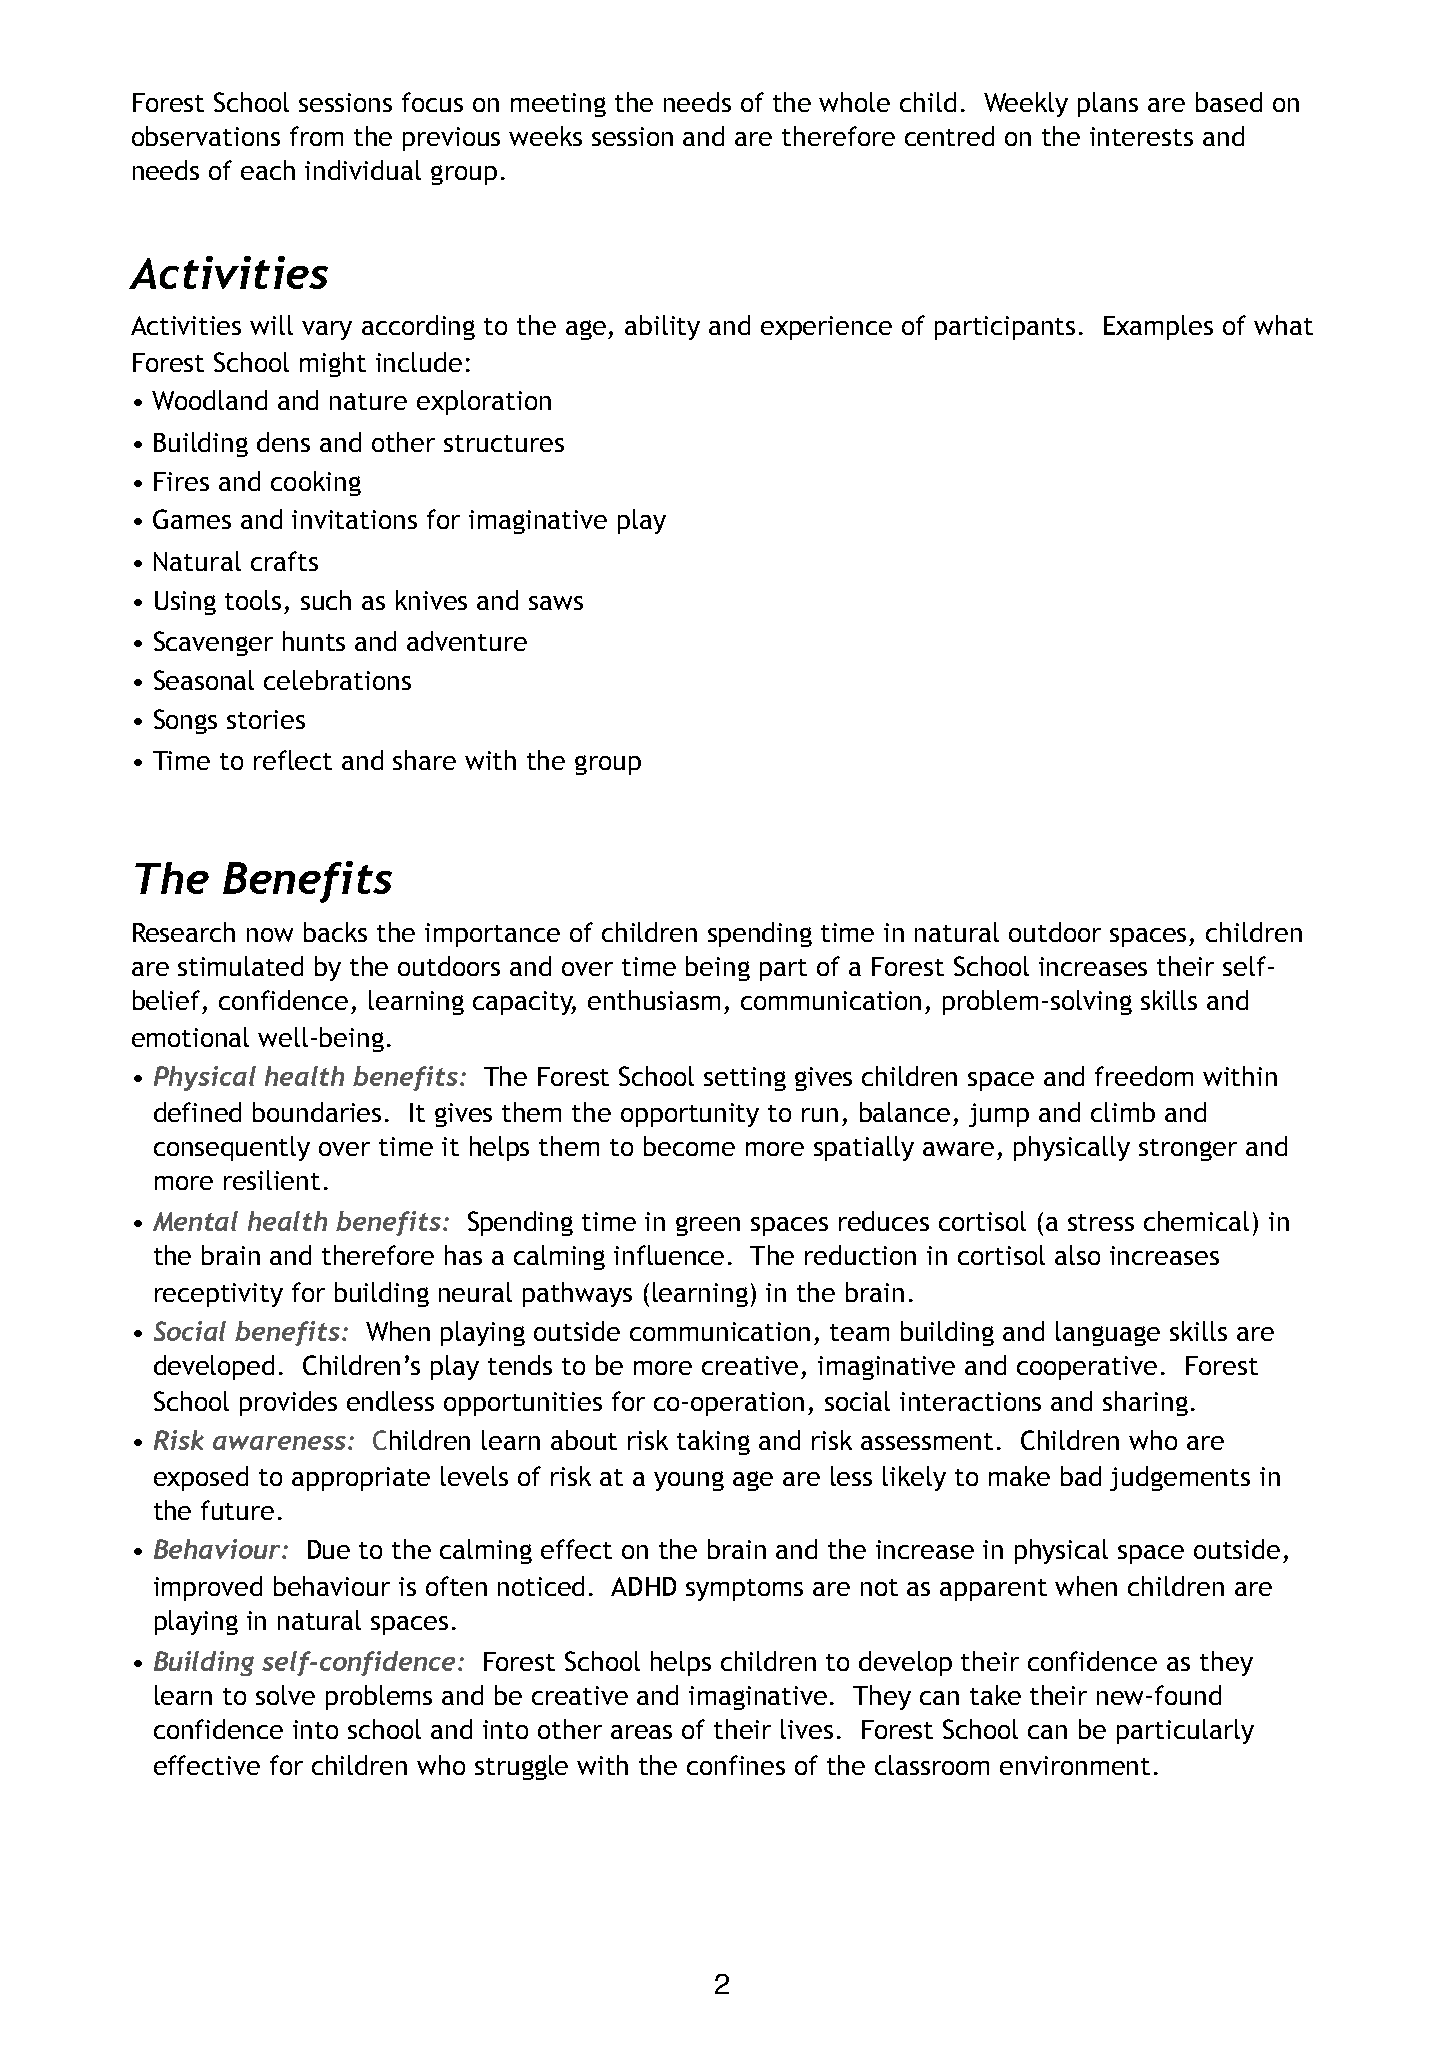 Image resolution: width=1445 pixels, height=2045 pixels. What do you see at coordinates (1141, 136) in the screenshot?
I see `interests` at bounding box center [1141, 136].
